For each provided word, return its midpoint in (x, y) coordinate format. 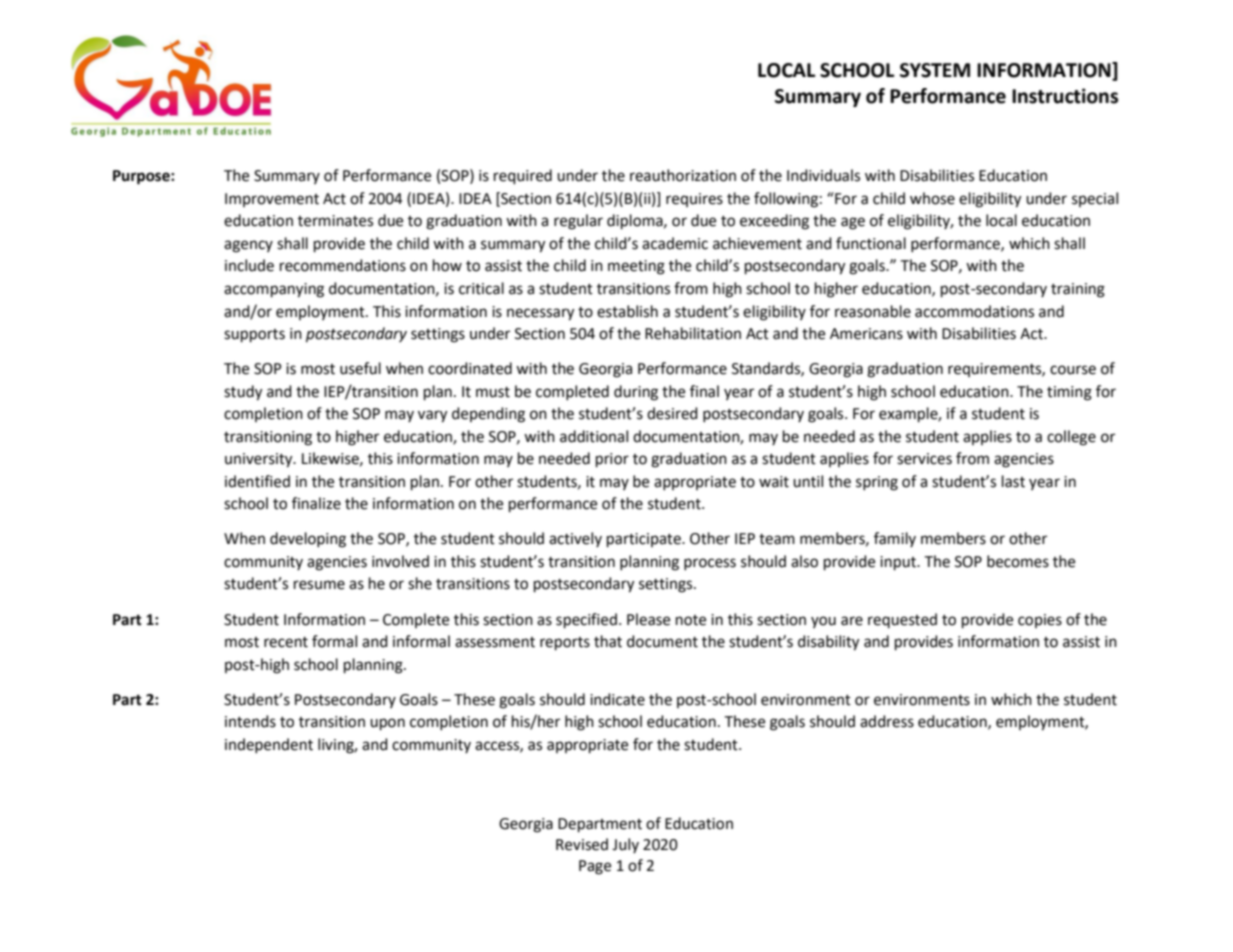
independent (269, 745)
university (260, 460)
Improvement (272, 200)
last (1013, 481)
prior (612, 460)
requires (694, 200)
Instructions (1065, 96)
